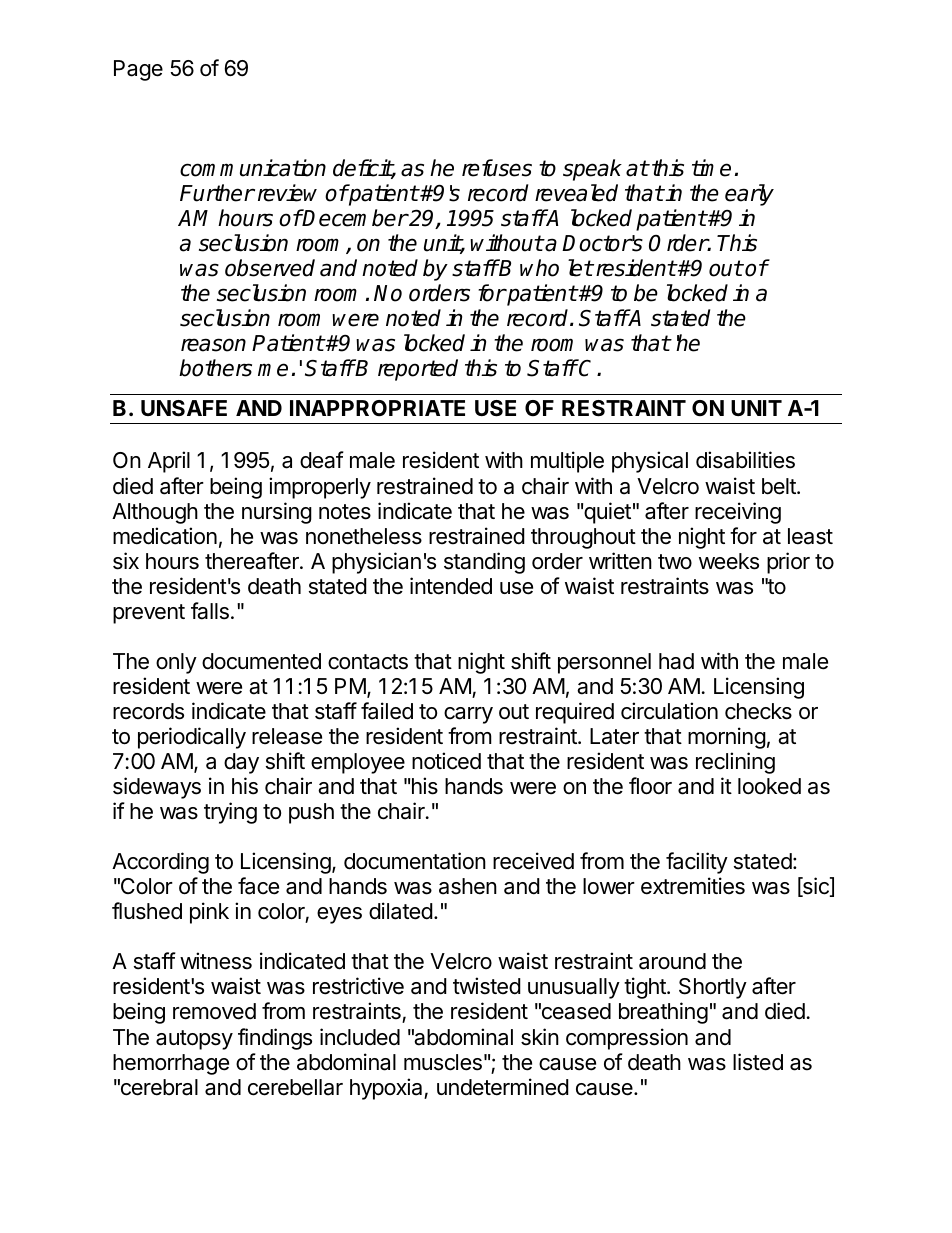 The height and width of the screenshot is (1233, 952). What do you see at coordinates (443, 1062) in the screenshot?
I see `muscles` at bounding box center [443, 1062].
